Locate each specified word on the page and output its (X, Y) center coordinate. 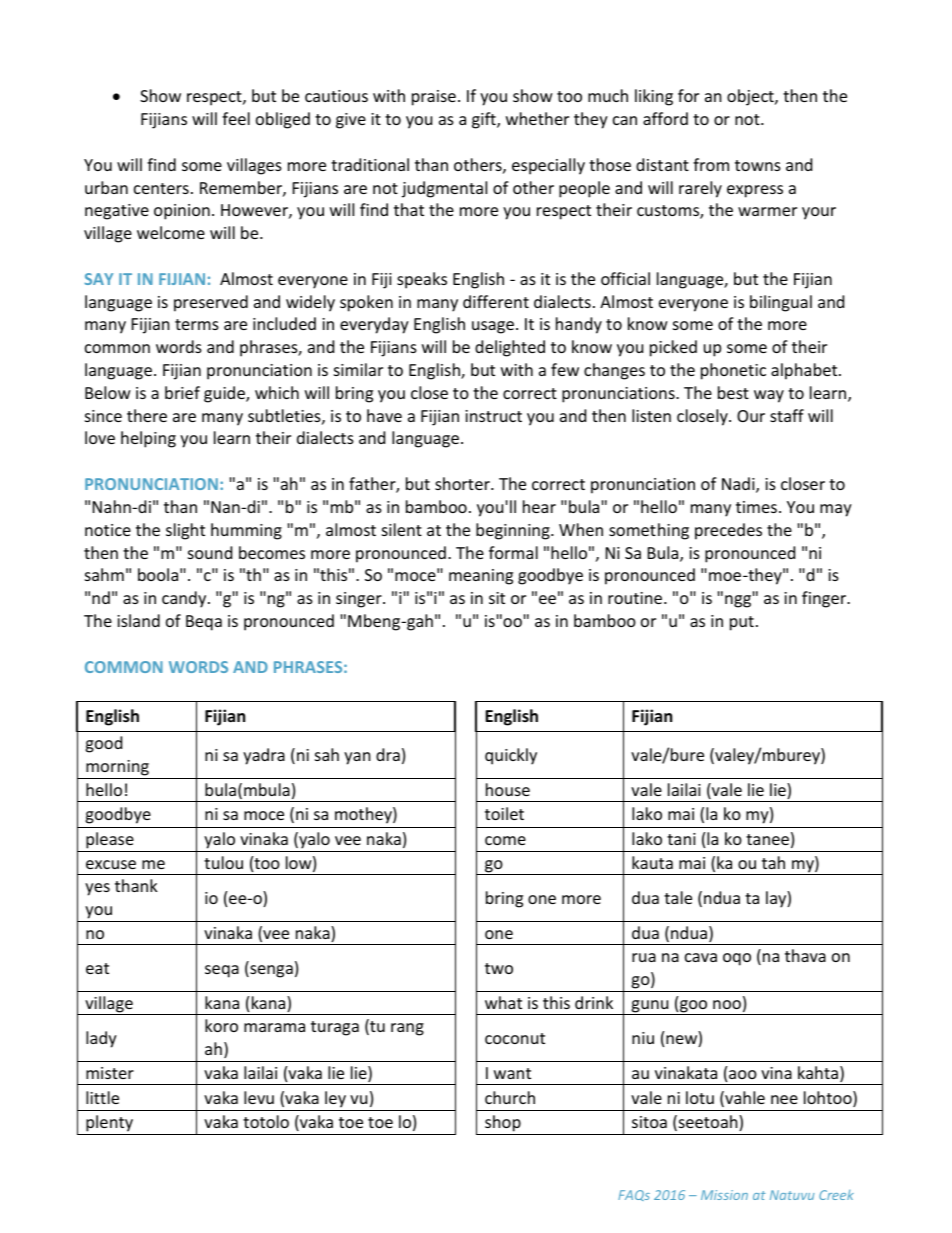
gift (485, 120)
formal (513, 552)
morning (117, 768)
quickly (511, 756)
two (499, 968)
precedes (728, 531)
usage (494, 327)
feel (236, 118)
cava (701, 957)
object (751, 97)
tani (681, 839)
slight (185, 531)
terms (197, 324)
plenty (109, 1123)
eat (97, 968)
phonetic (733, 371)
